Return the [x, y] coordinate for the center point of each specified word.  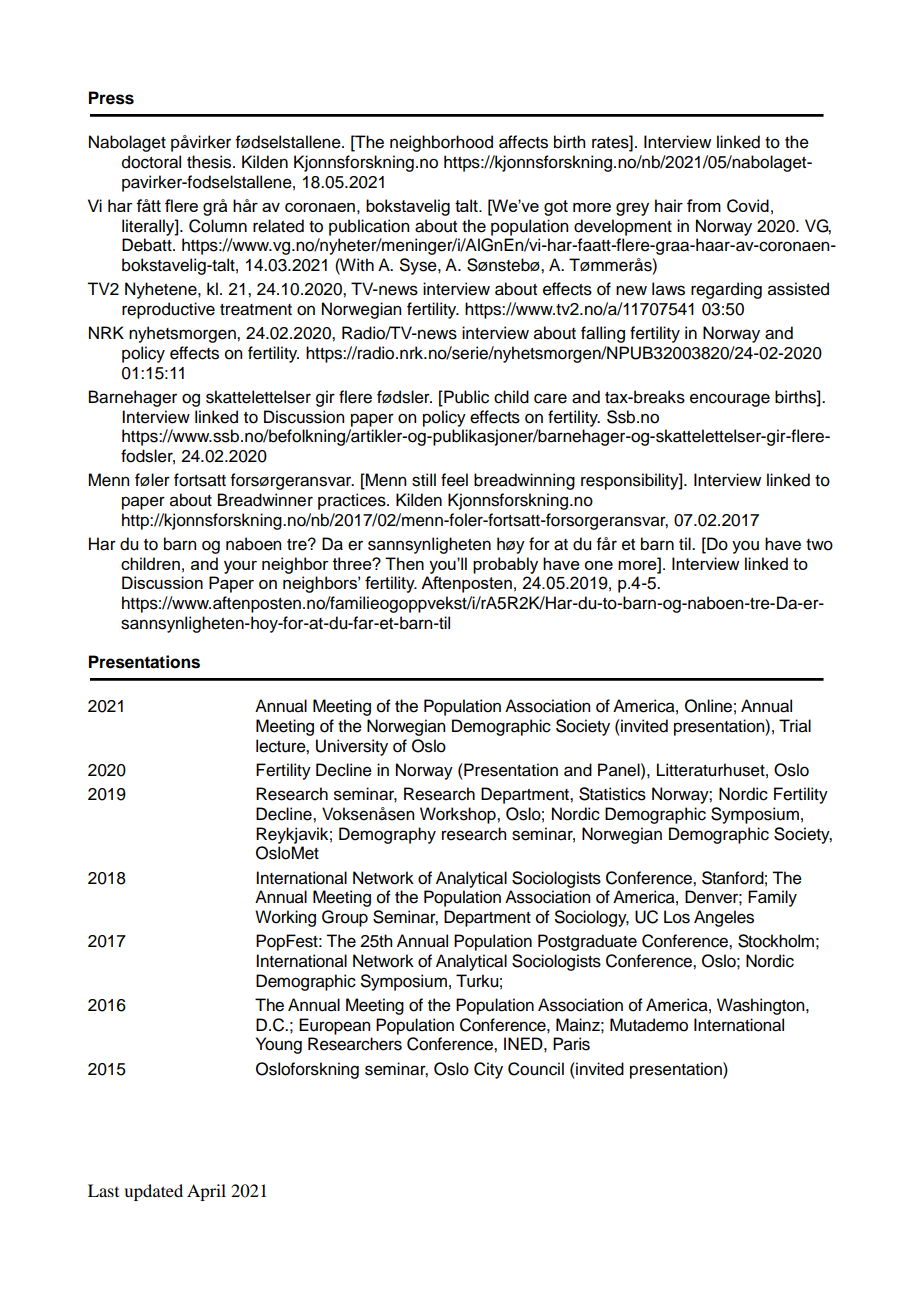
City [488, 1070]
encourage [730, 400]
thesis [210, 162]
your [240, 567]
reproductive [168, 310]
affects [523, 142]
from [704, 205]
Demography [387, 835]
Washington [762, 1006]
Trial [795, 726]
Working [285, 918]
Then [404, 563]
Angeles [724, 918]
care [550, 398]
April [206, 1192]
